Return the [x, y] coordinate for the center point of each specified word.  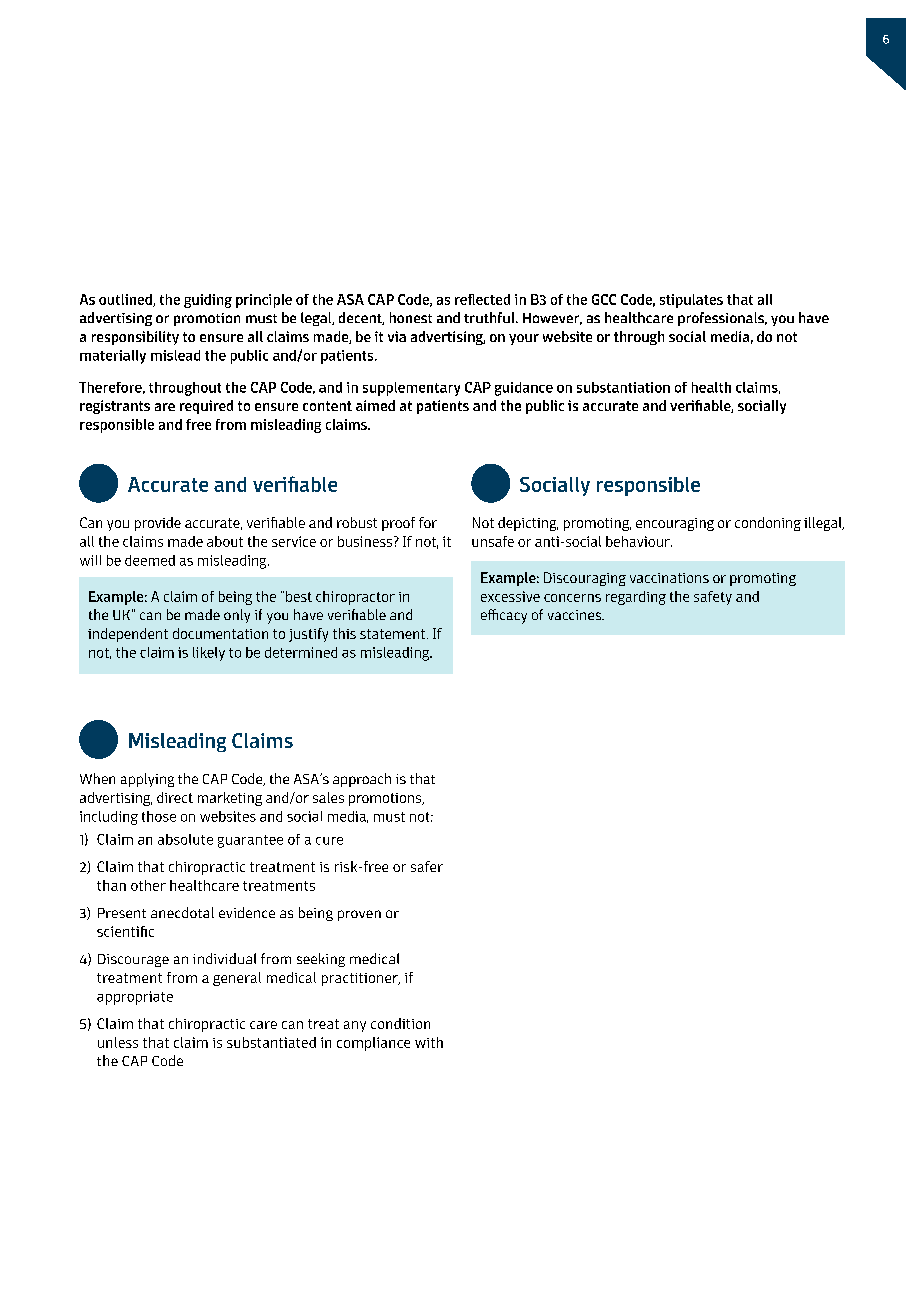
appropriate [135, 998]
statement [394, 634]
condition [400, 1023]
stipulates [691, 301]
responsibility [135, 338]
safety [713, 598]
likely [209, 654]
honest [411, 317]
